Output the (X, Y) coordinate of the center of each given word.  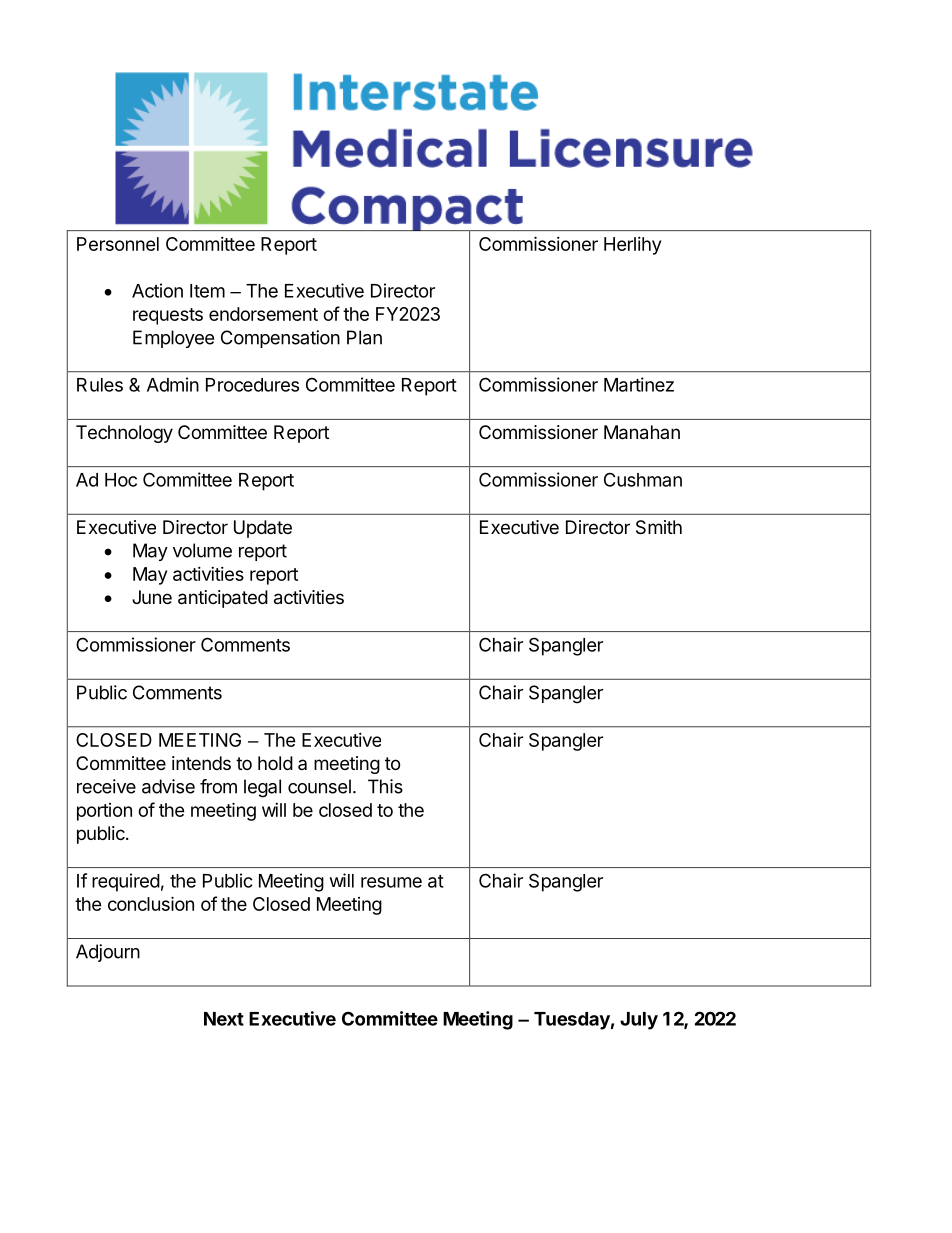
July (639, 1021)
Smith (659, 527)
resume (391, 882)
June (152, 597)
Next (224, 1019)
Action (157, 290)
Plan (364, 337)
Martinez (639, 384)
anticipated (223, 599)
